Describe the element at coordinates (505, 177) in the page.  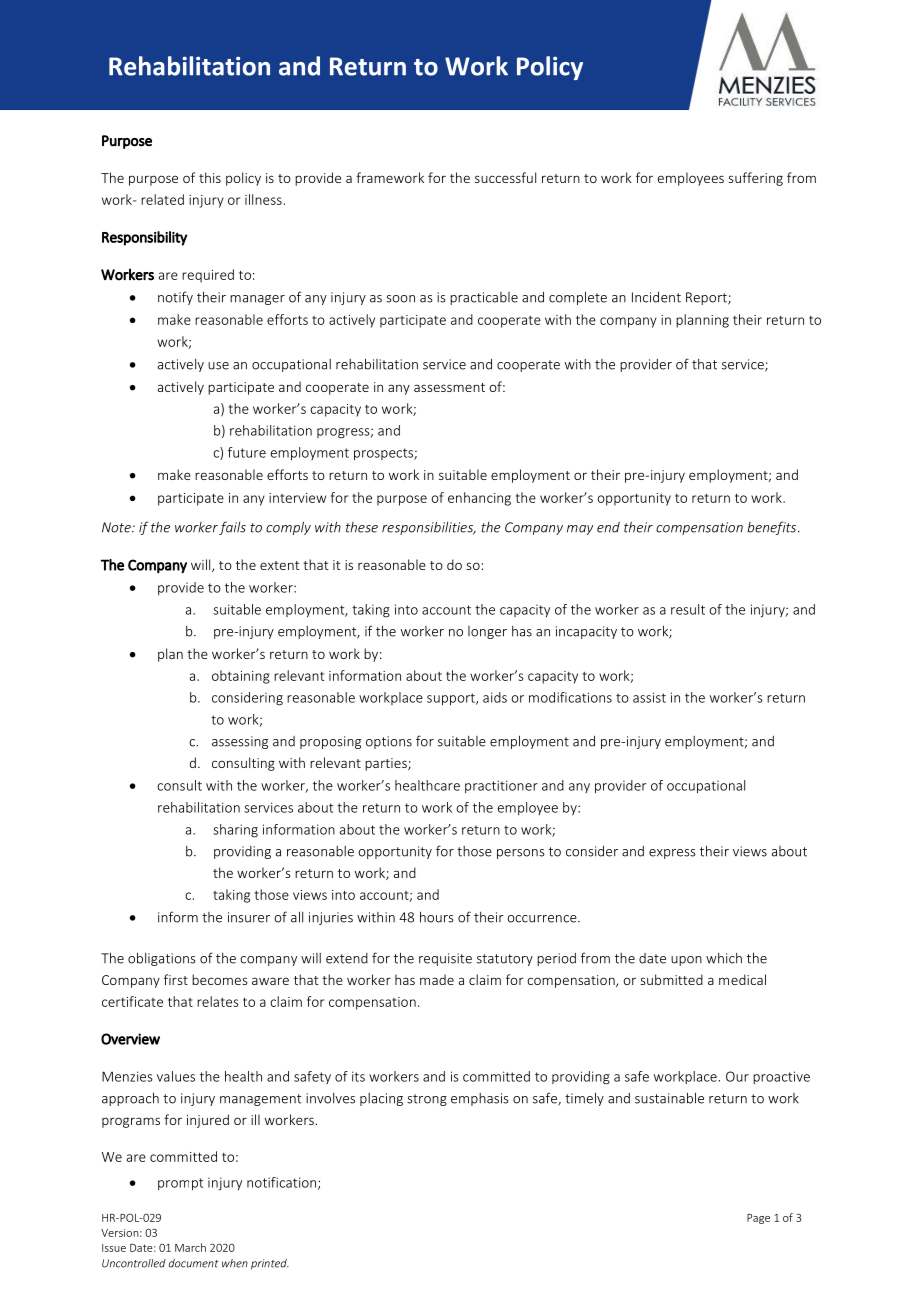
I see `successful` at that location.
